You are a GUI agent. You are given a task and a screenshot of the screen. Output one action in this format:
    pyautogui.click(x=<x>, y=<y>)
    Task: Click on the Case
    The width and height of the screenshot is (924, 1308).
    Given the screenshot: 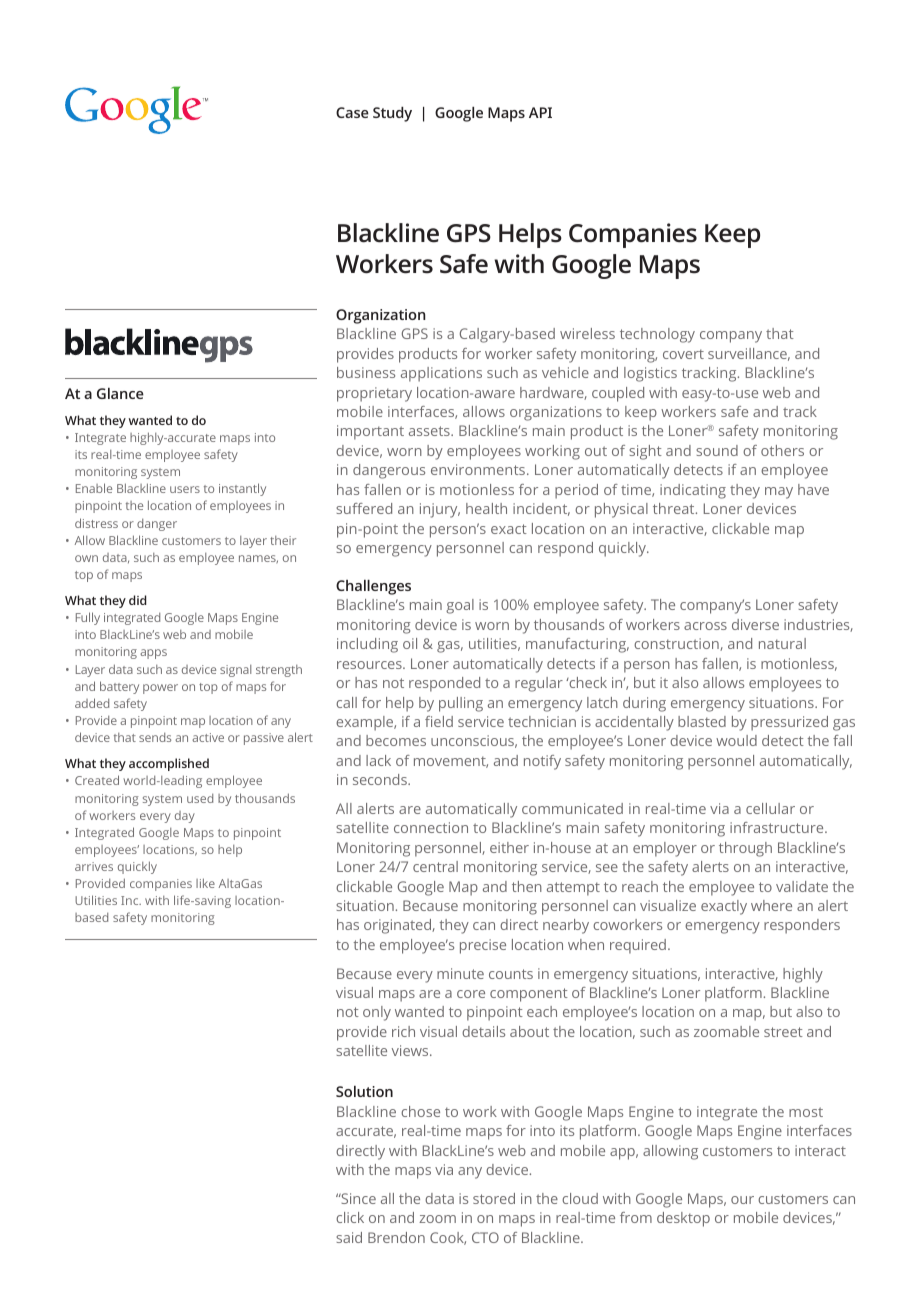 What is the action you would take?
    pyautogui.click(x=352, y=112)
